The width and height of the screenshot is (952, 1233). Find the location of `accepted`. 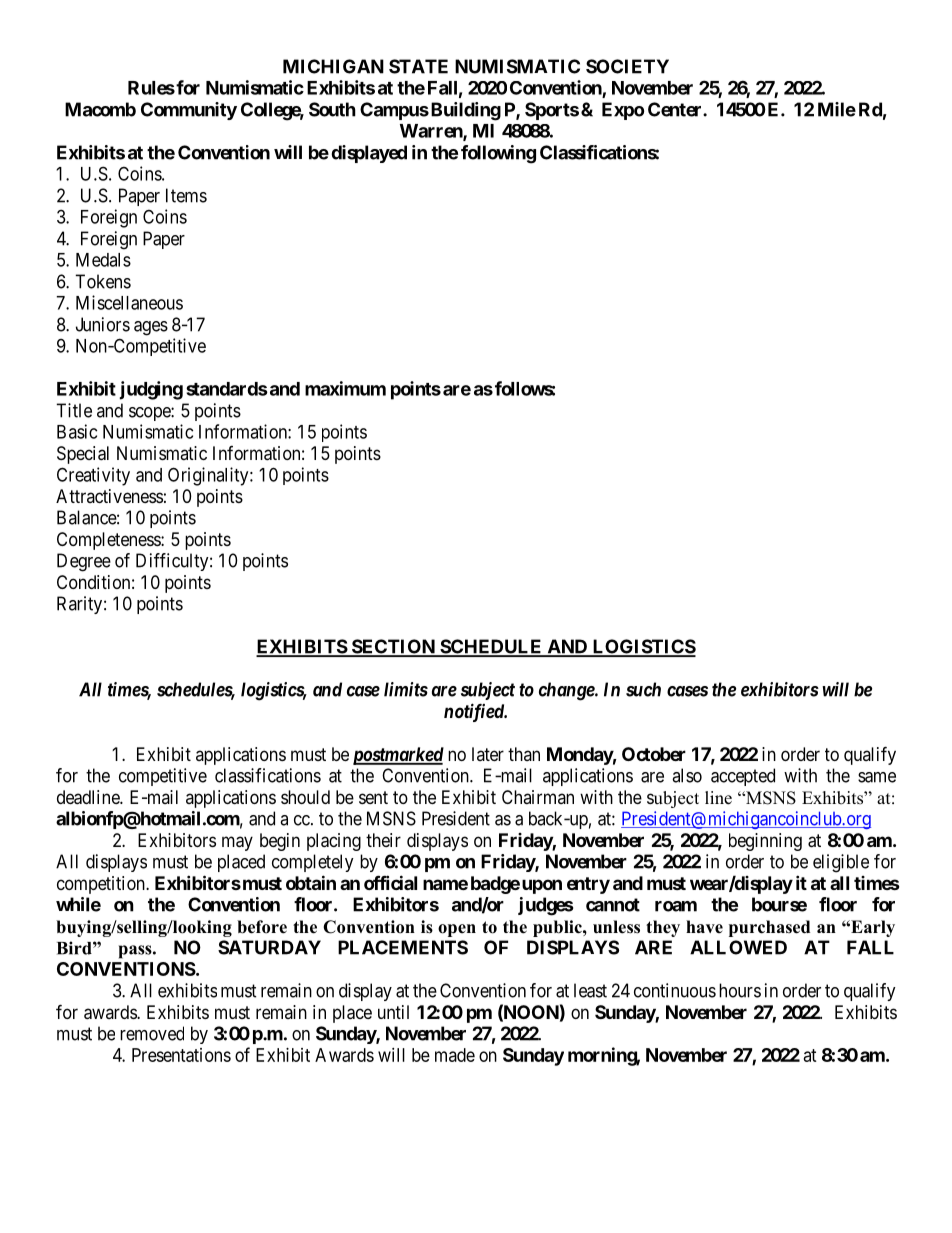

accepted is located at coordinates (743, 777).
